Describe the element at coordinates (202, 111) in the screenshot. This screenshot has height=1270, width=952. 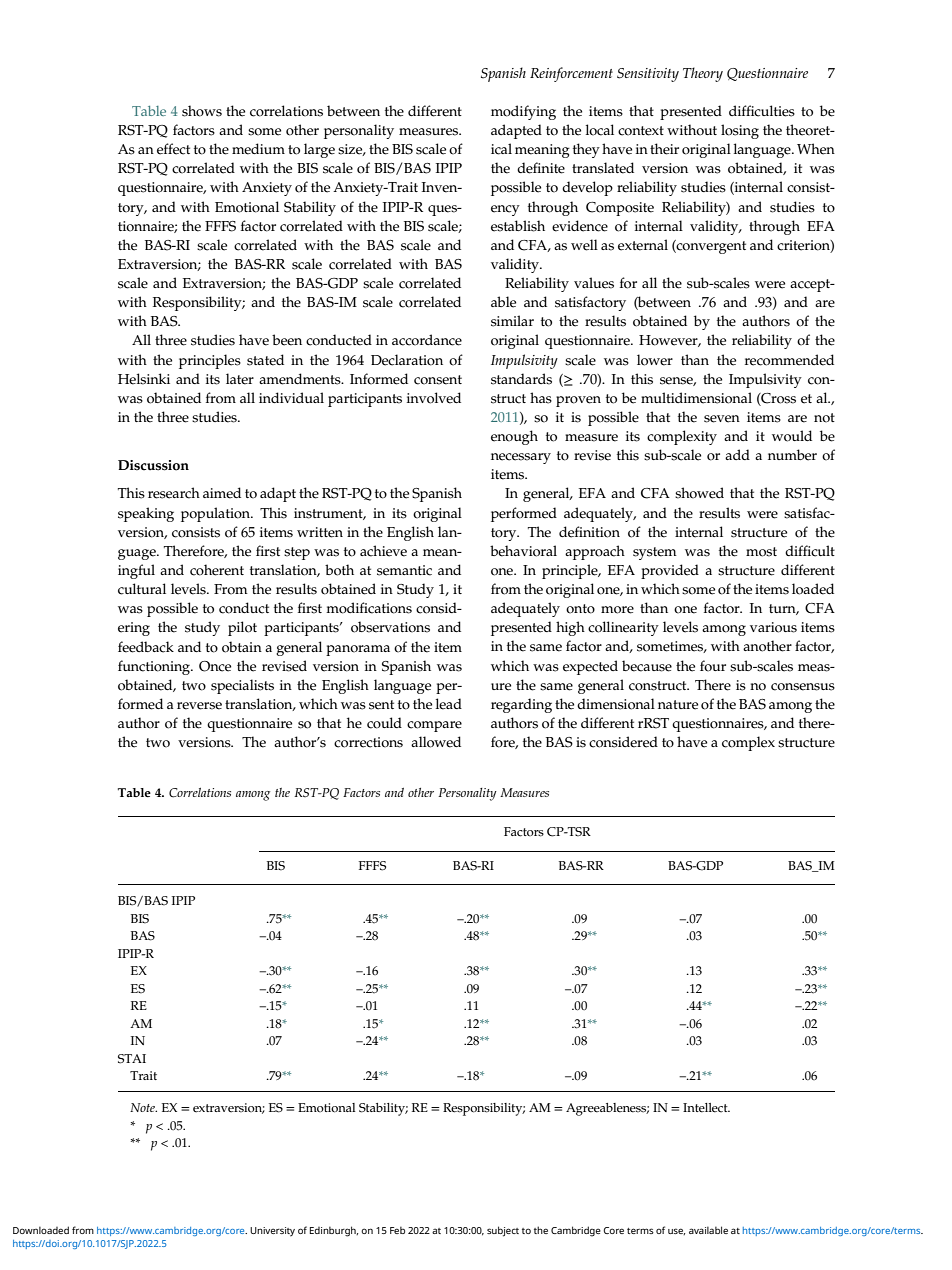
I see `shows` at that location.
